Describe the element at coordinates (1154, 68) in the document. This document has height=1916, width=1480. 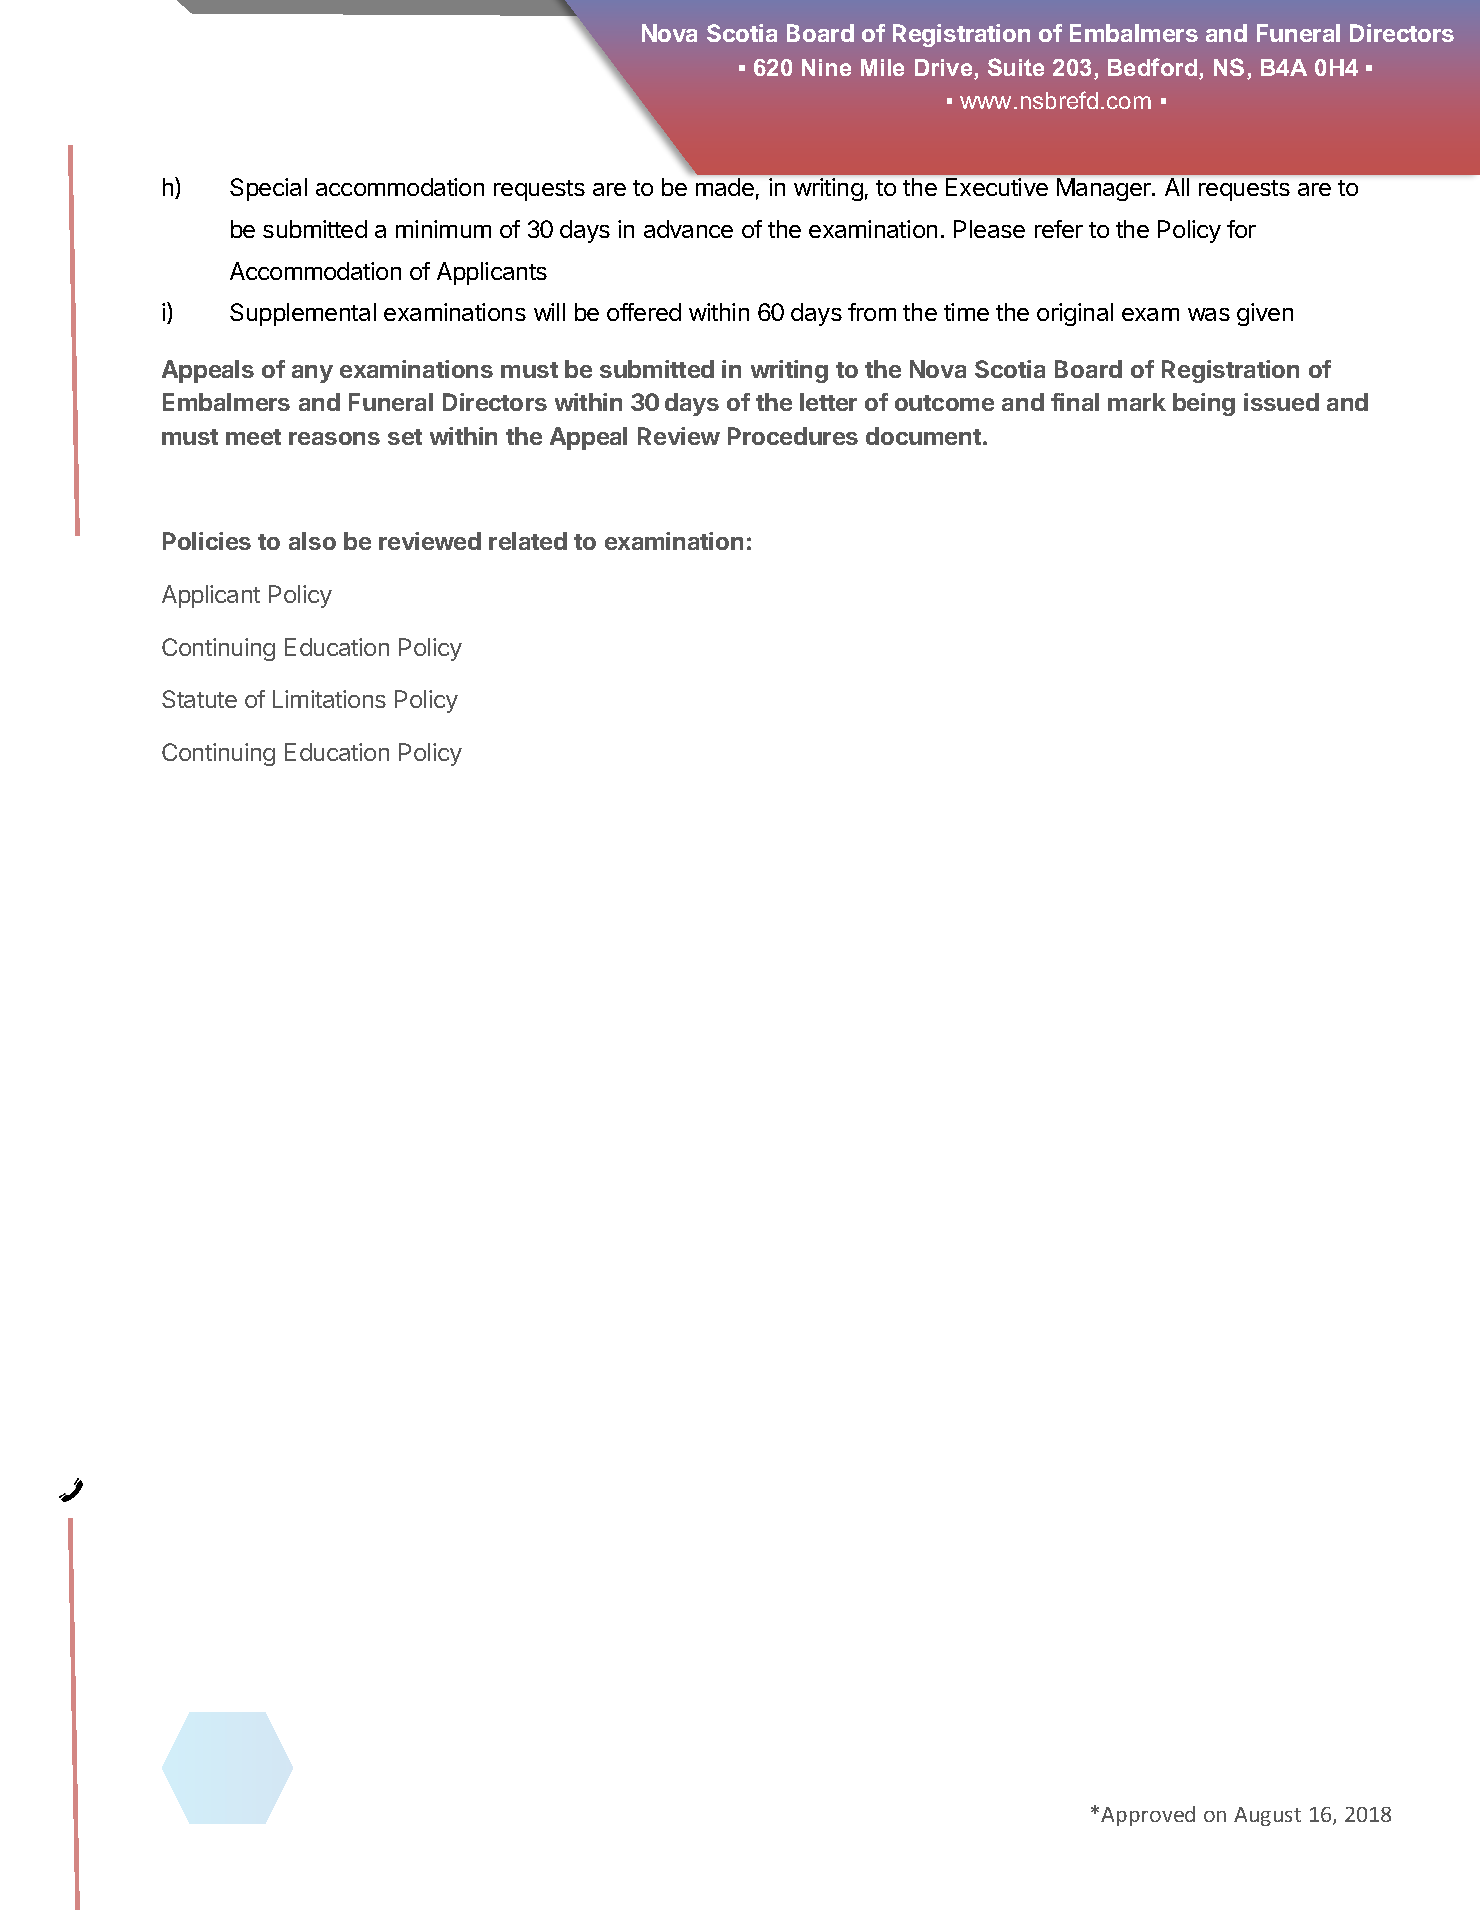
I see `Bedford` at that location.
